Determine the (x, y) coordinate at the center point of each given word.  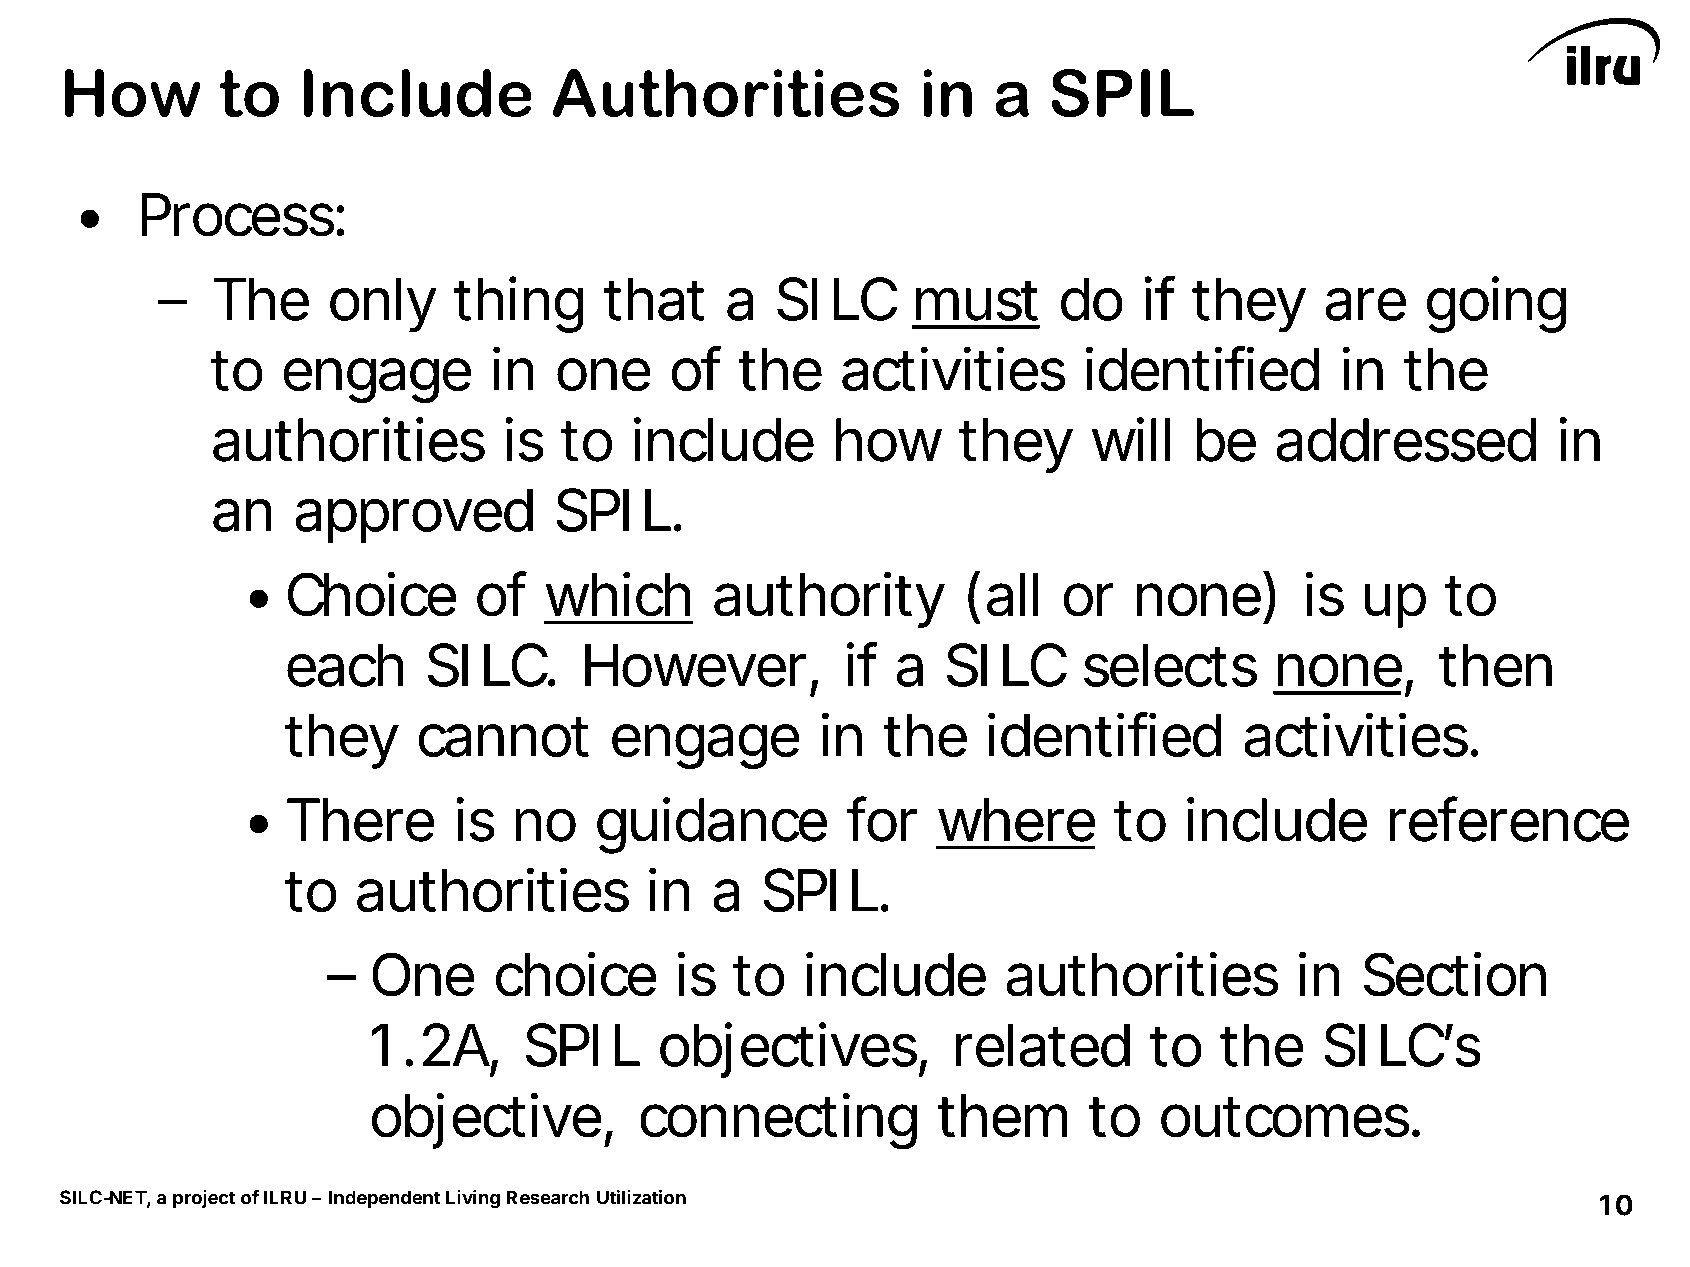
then (1495, 665)
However (695, 665)
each (345, 665)
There (361, 820)
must (977, 300)
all (1013, 595)
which (618, 594)
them (1002, 1116)
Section (1455, 974)
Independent (385, 1199)
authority (829, 599)
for (881, 819)
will (1131, 439)
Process (237, 215)
